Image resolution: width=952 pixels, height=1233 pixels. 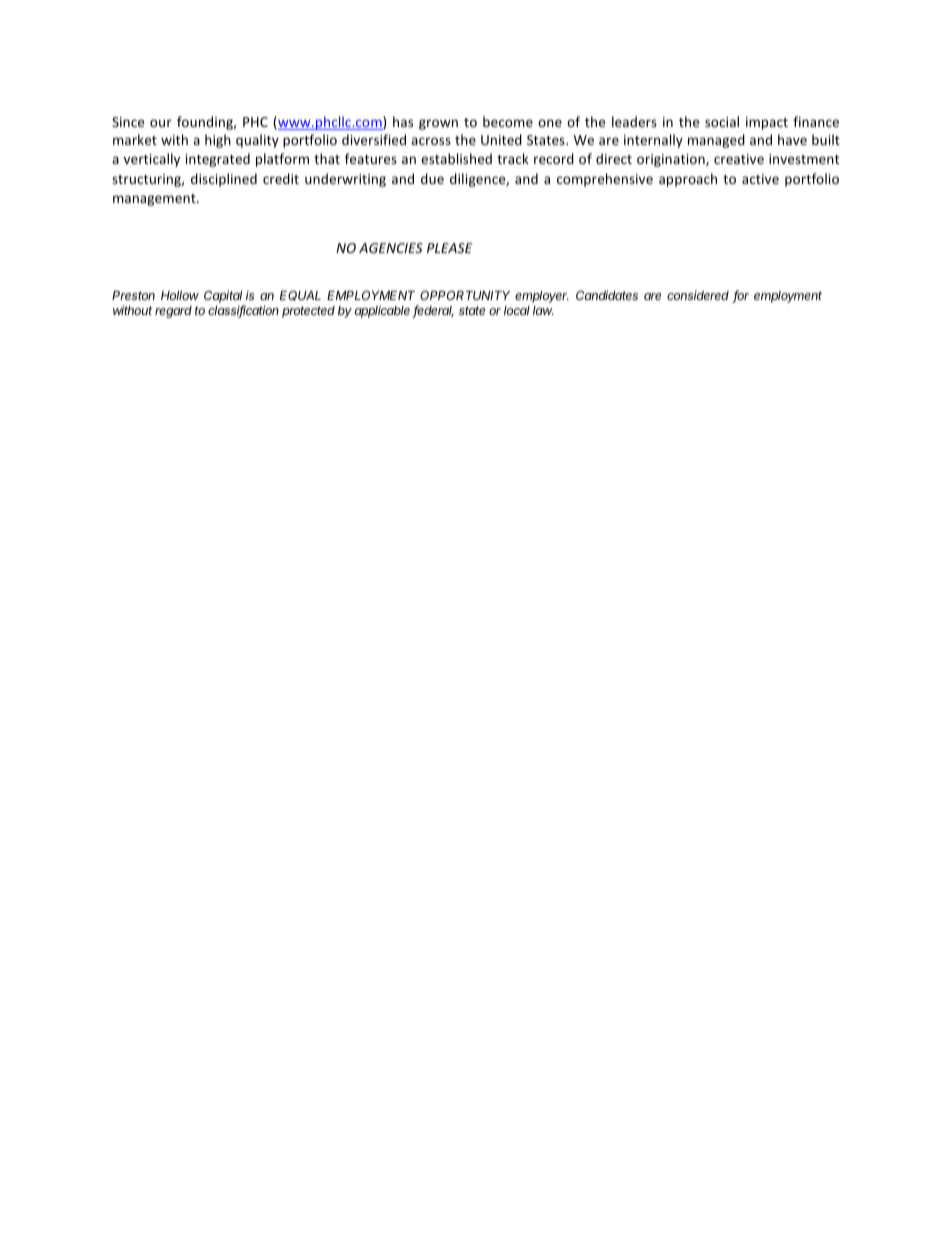 I want to click on local, so click(x=517, y=310).
